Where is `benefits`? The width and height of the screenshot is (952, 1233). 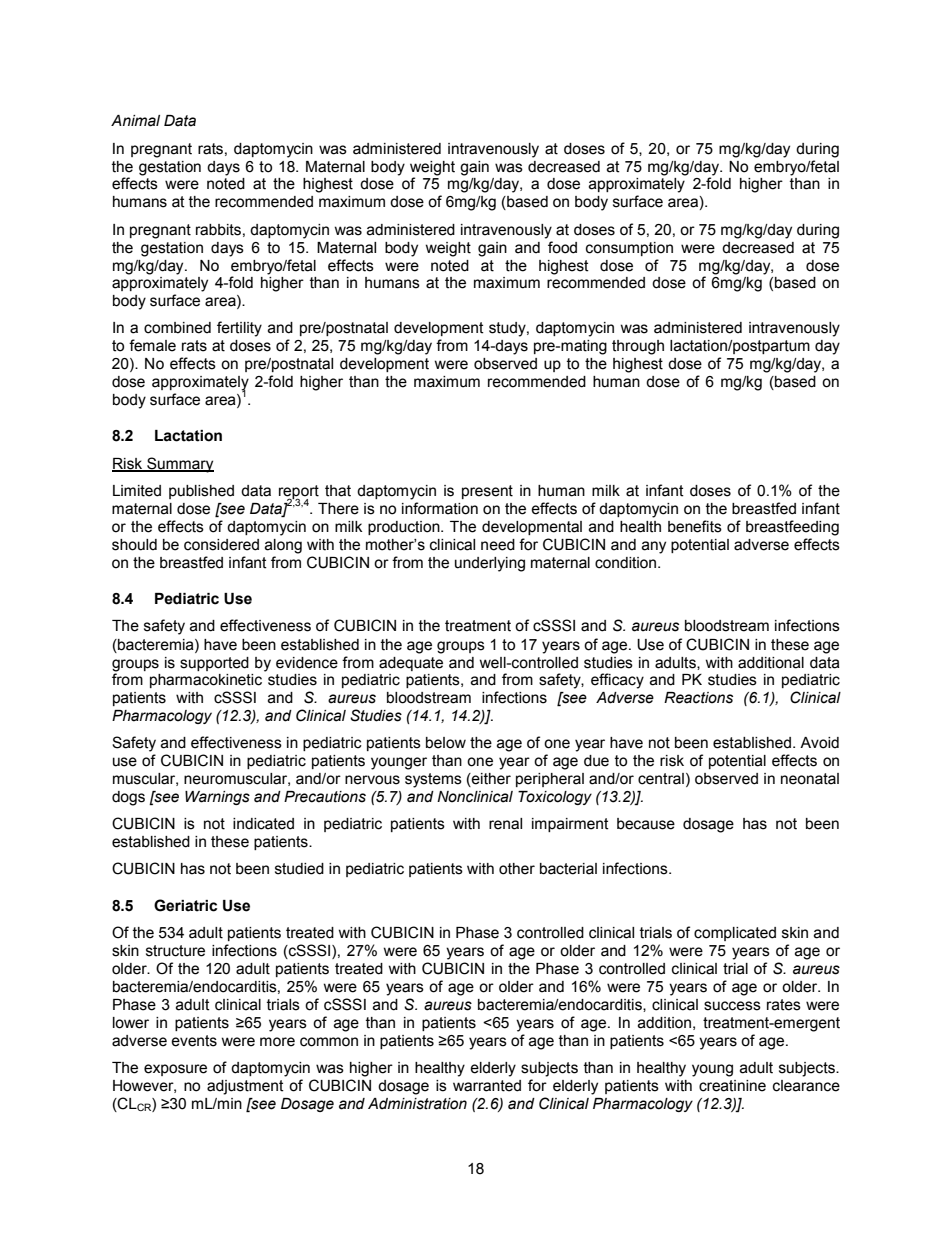
benefits is located at coordinates (695, 526).
